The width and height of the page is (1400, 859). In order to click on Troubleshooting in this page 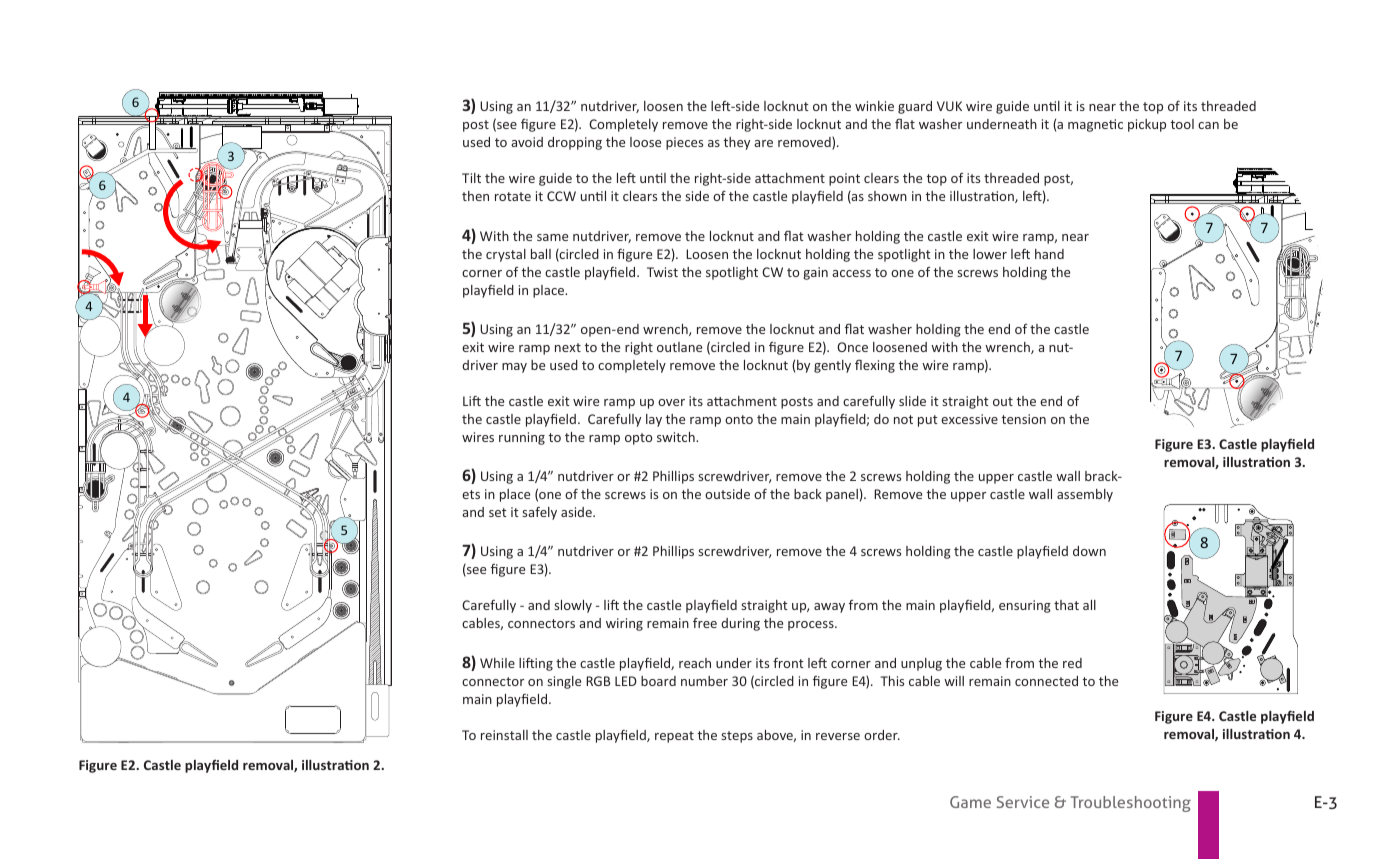, I will do `click(1131, 804)`.
